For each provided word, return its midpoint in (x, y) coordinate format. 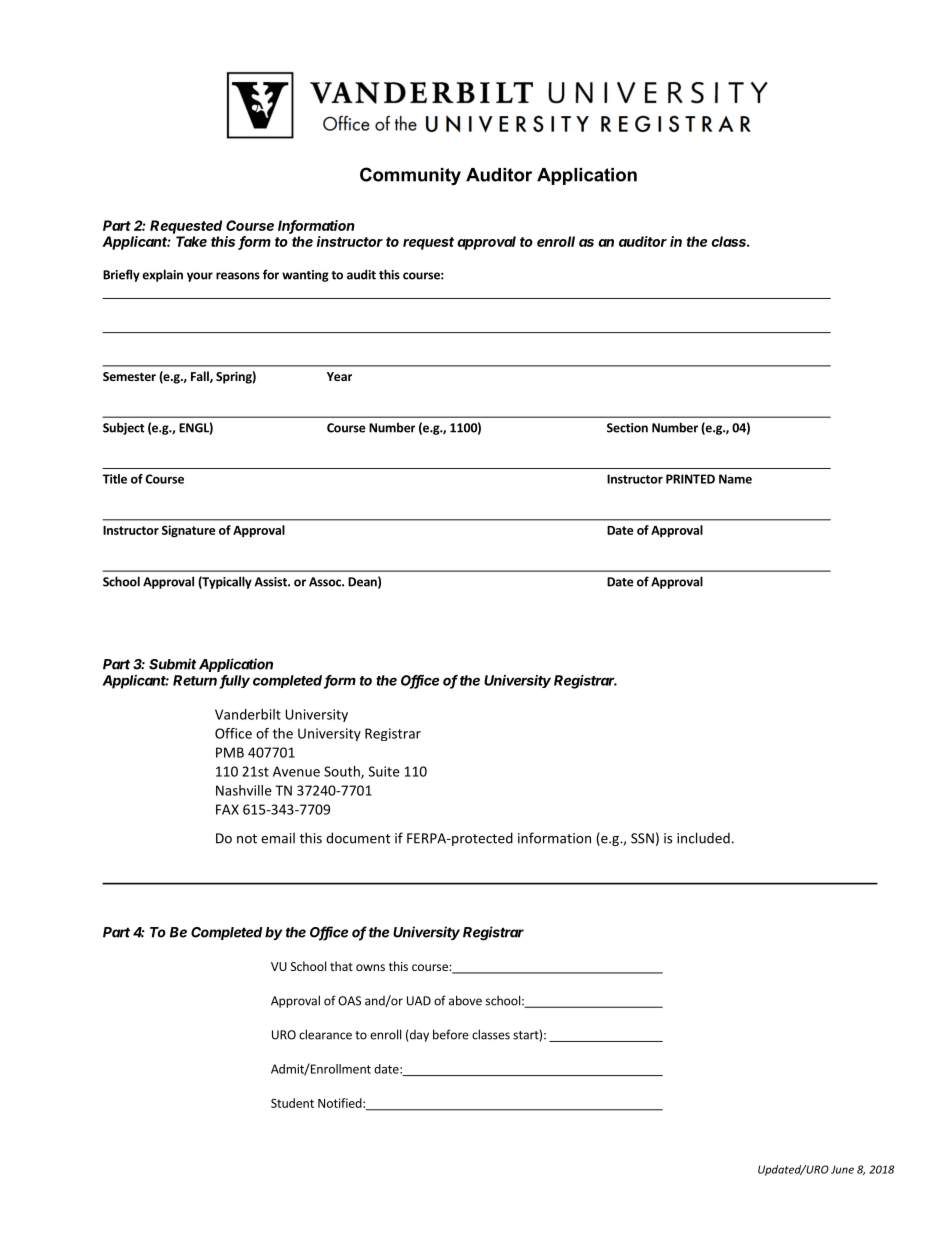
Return (196, 681)
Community (410, 176)
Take (191, 241)
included (703, 838)
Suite (384, 771)
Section (627, 428)
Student (292, 1103)
